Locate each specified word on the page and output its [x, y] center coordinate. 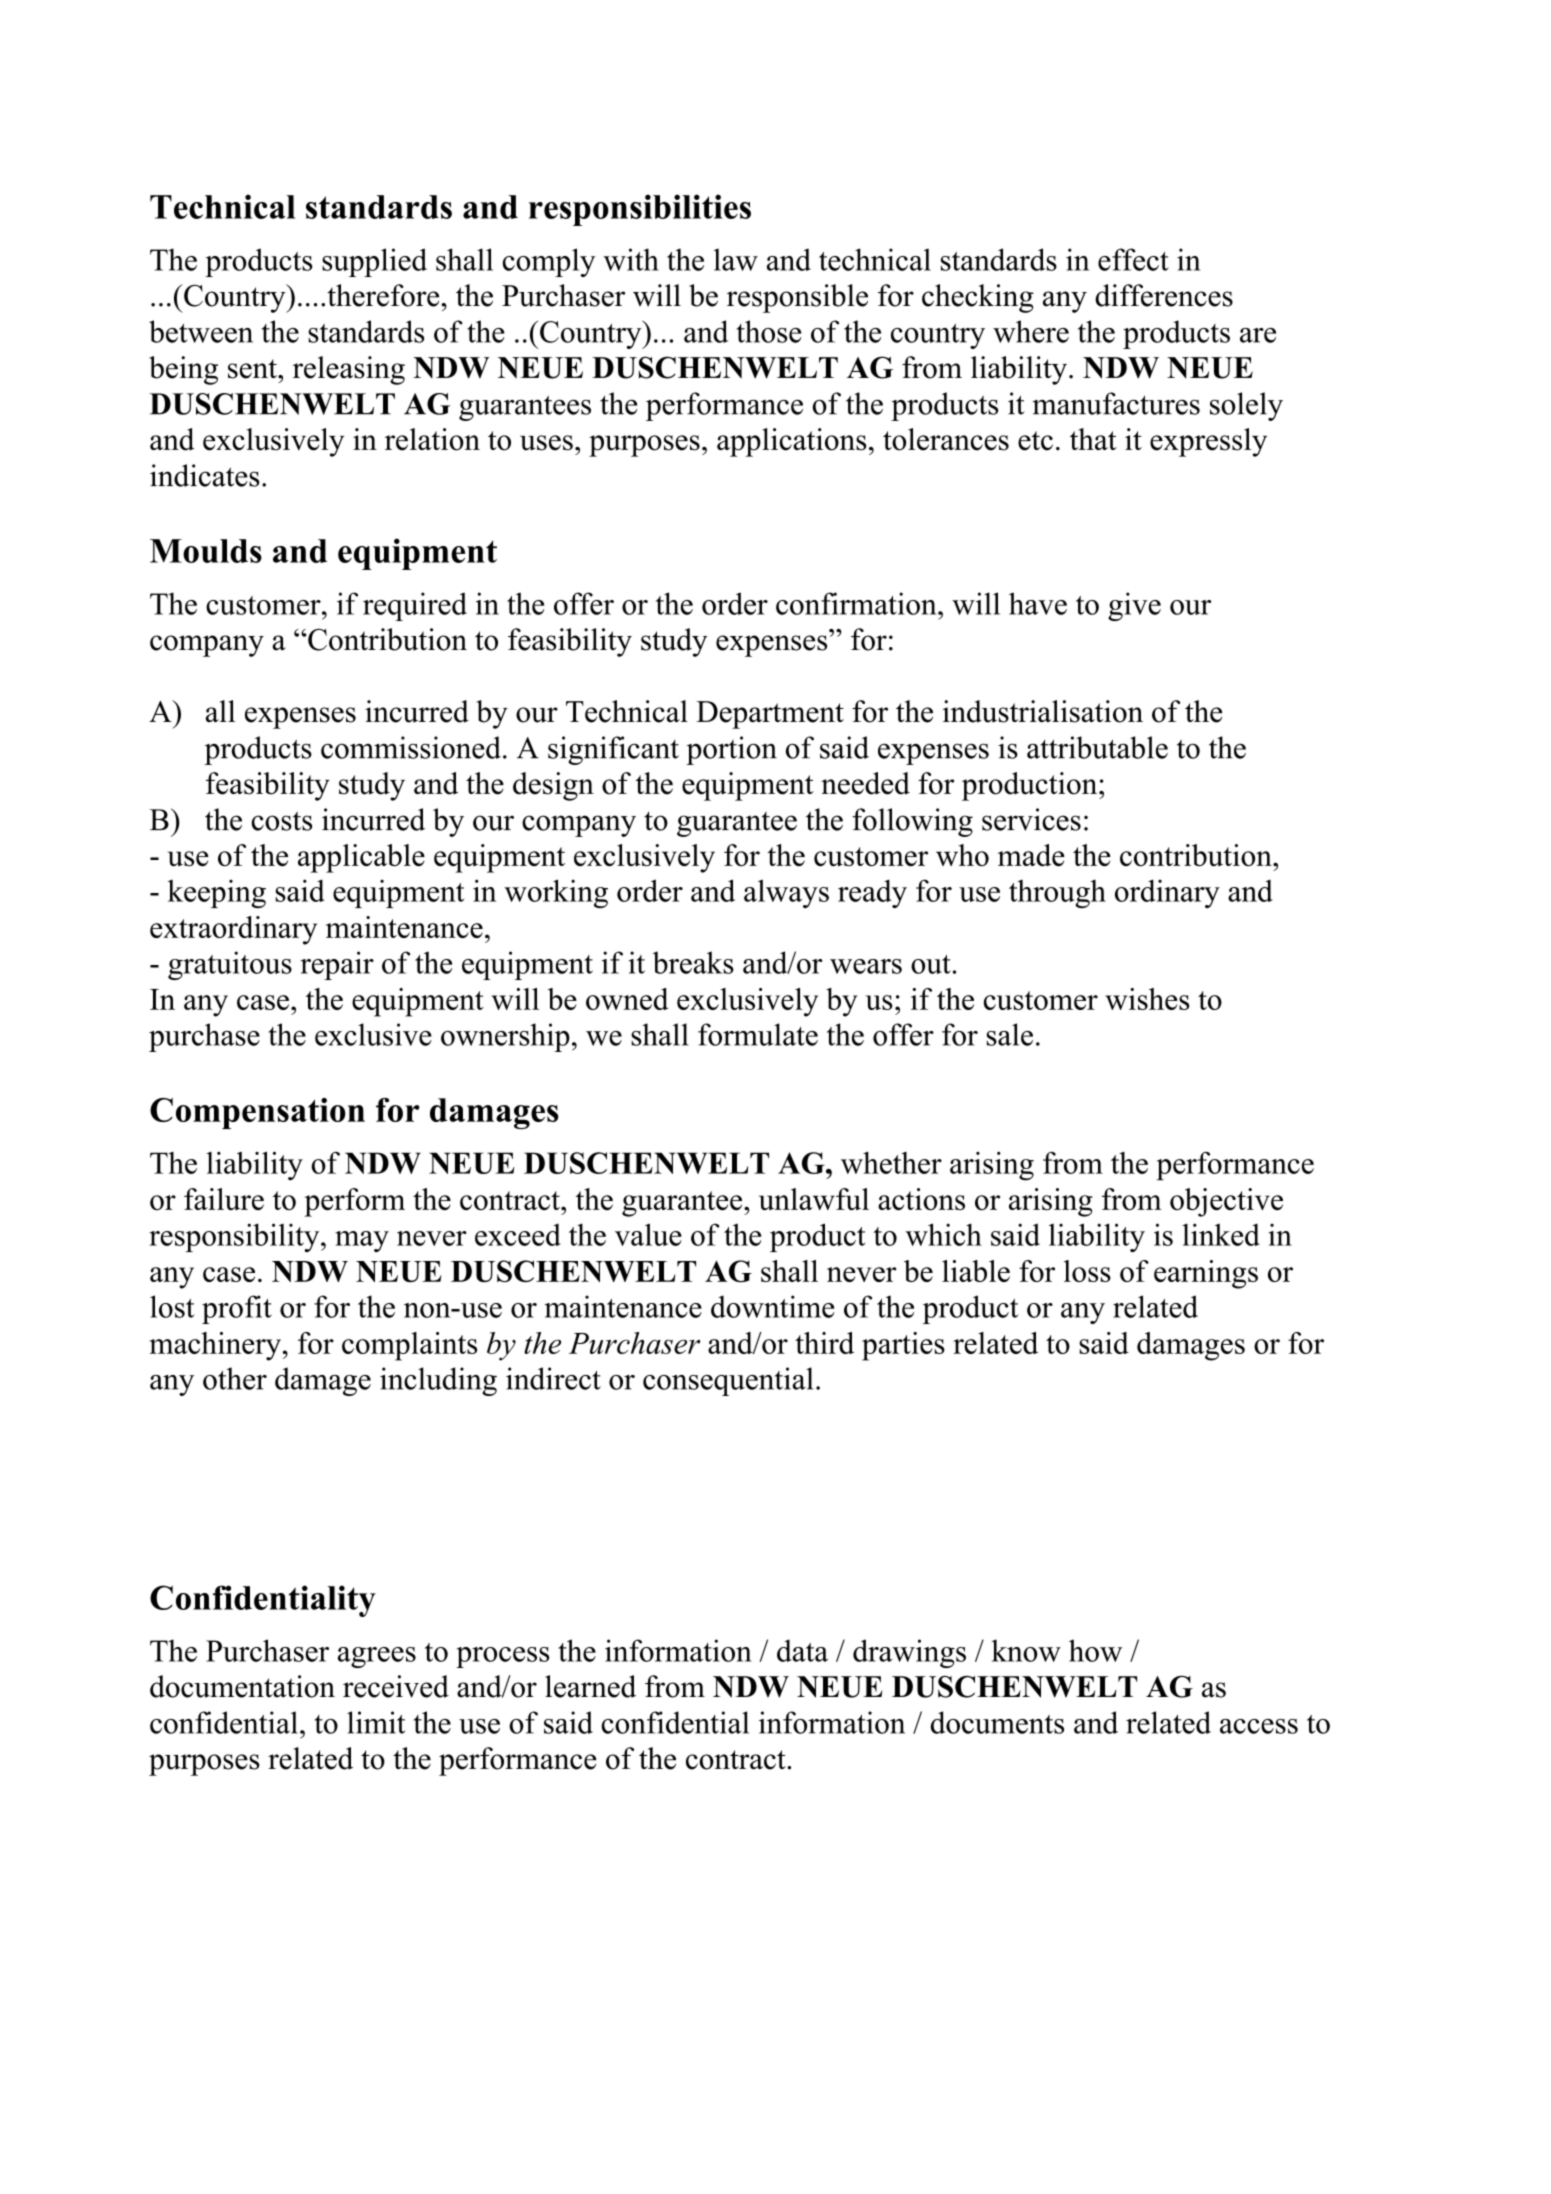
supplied [374, 262]
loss [1087, 1271]
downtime [772, 1306]
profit [237, 1309]
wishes [1147, 999]
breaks [693, 962]
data [802, 1650]
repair [337, 965]
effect [1133, 259]
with [631, 259]
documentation [242, 1686]
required [415, 606]
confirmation [857, 603]
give [1134, 606]
